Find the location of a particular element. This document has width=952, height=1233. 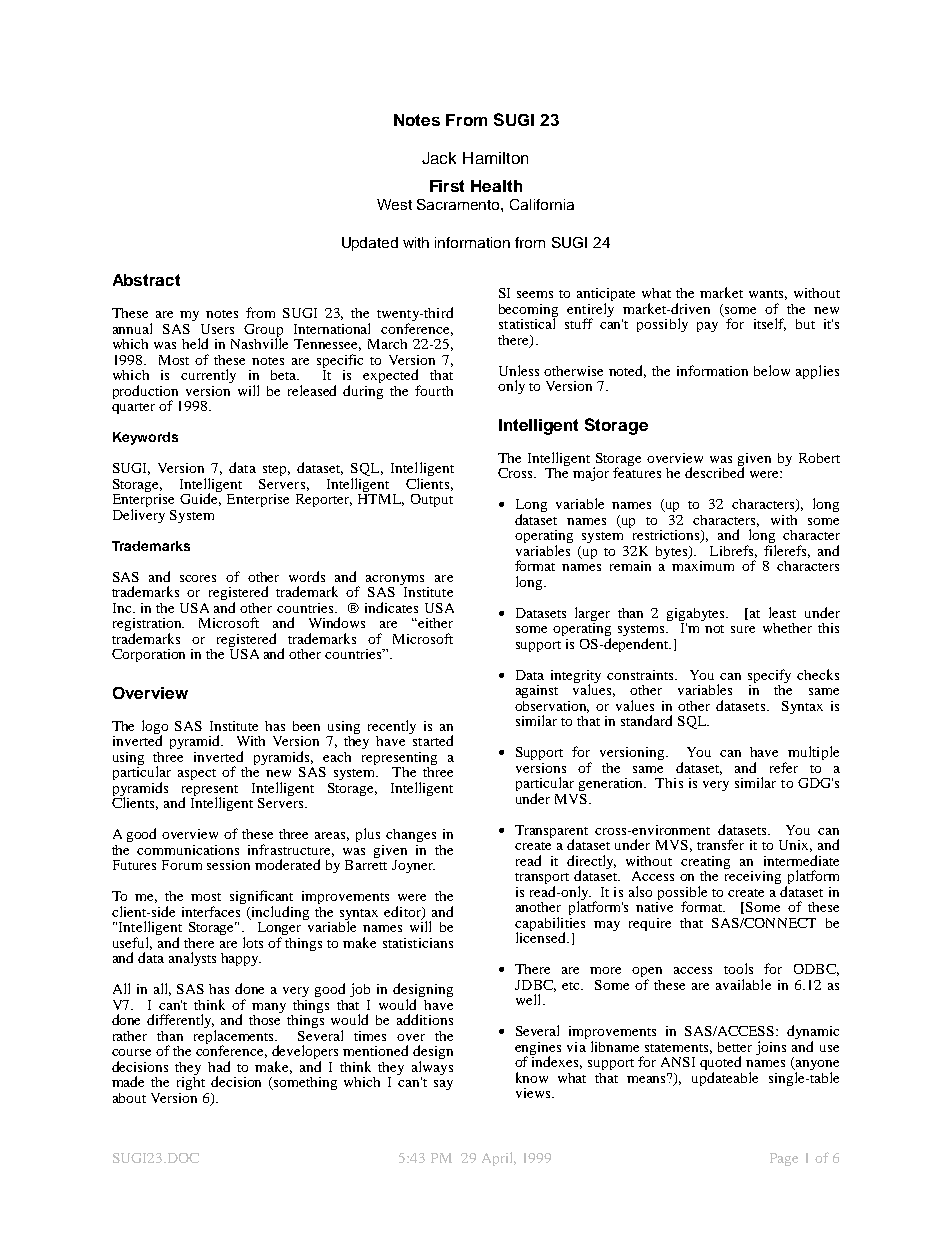

Health is located at coordinates (496, 186).
